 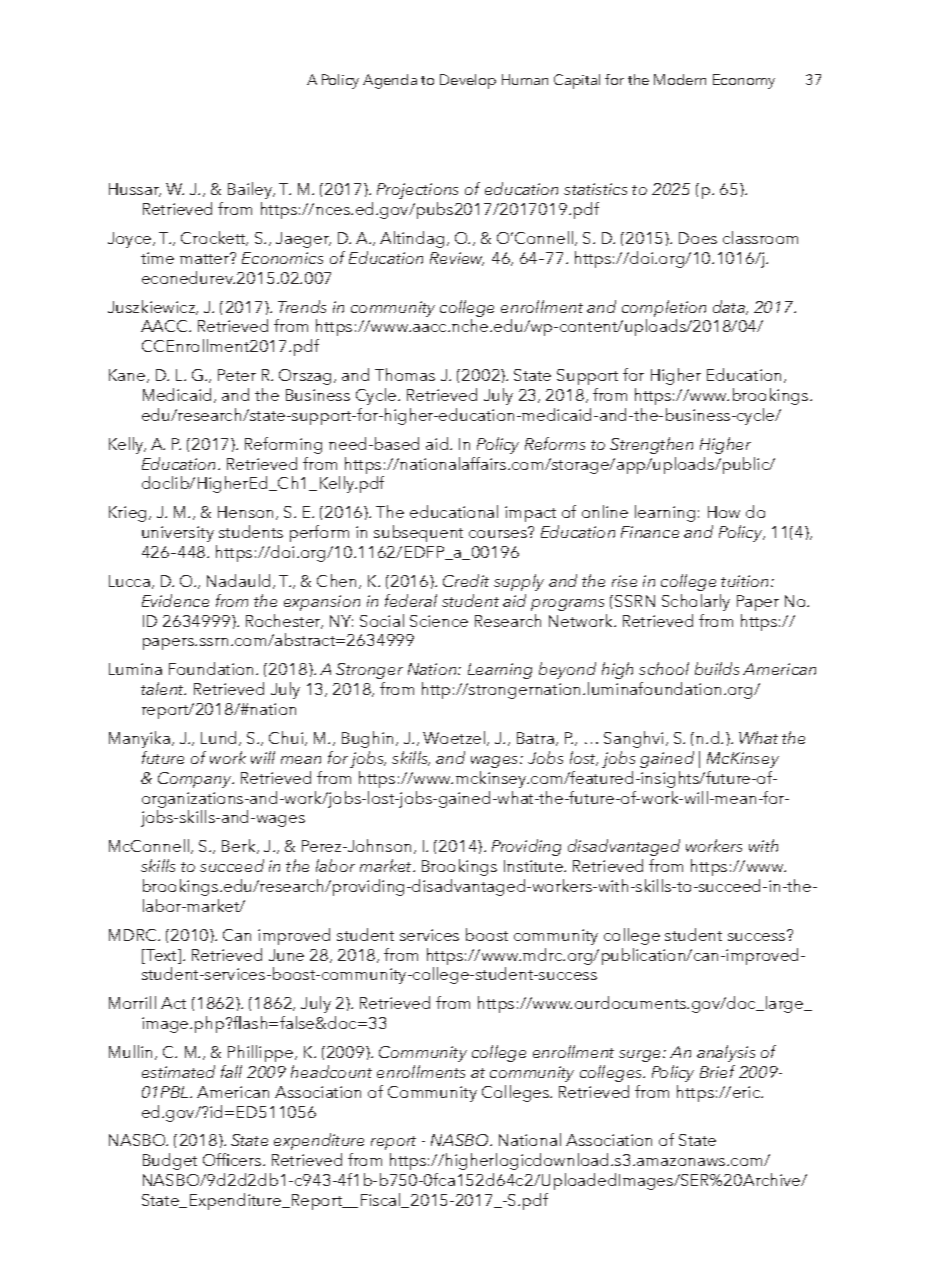 I want to click on Bailey, so click(x=251, y=190).
